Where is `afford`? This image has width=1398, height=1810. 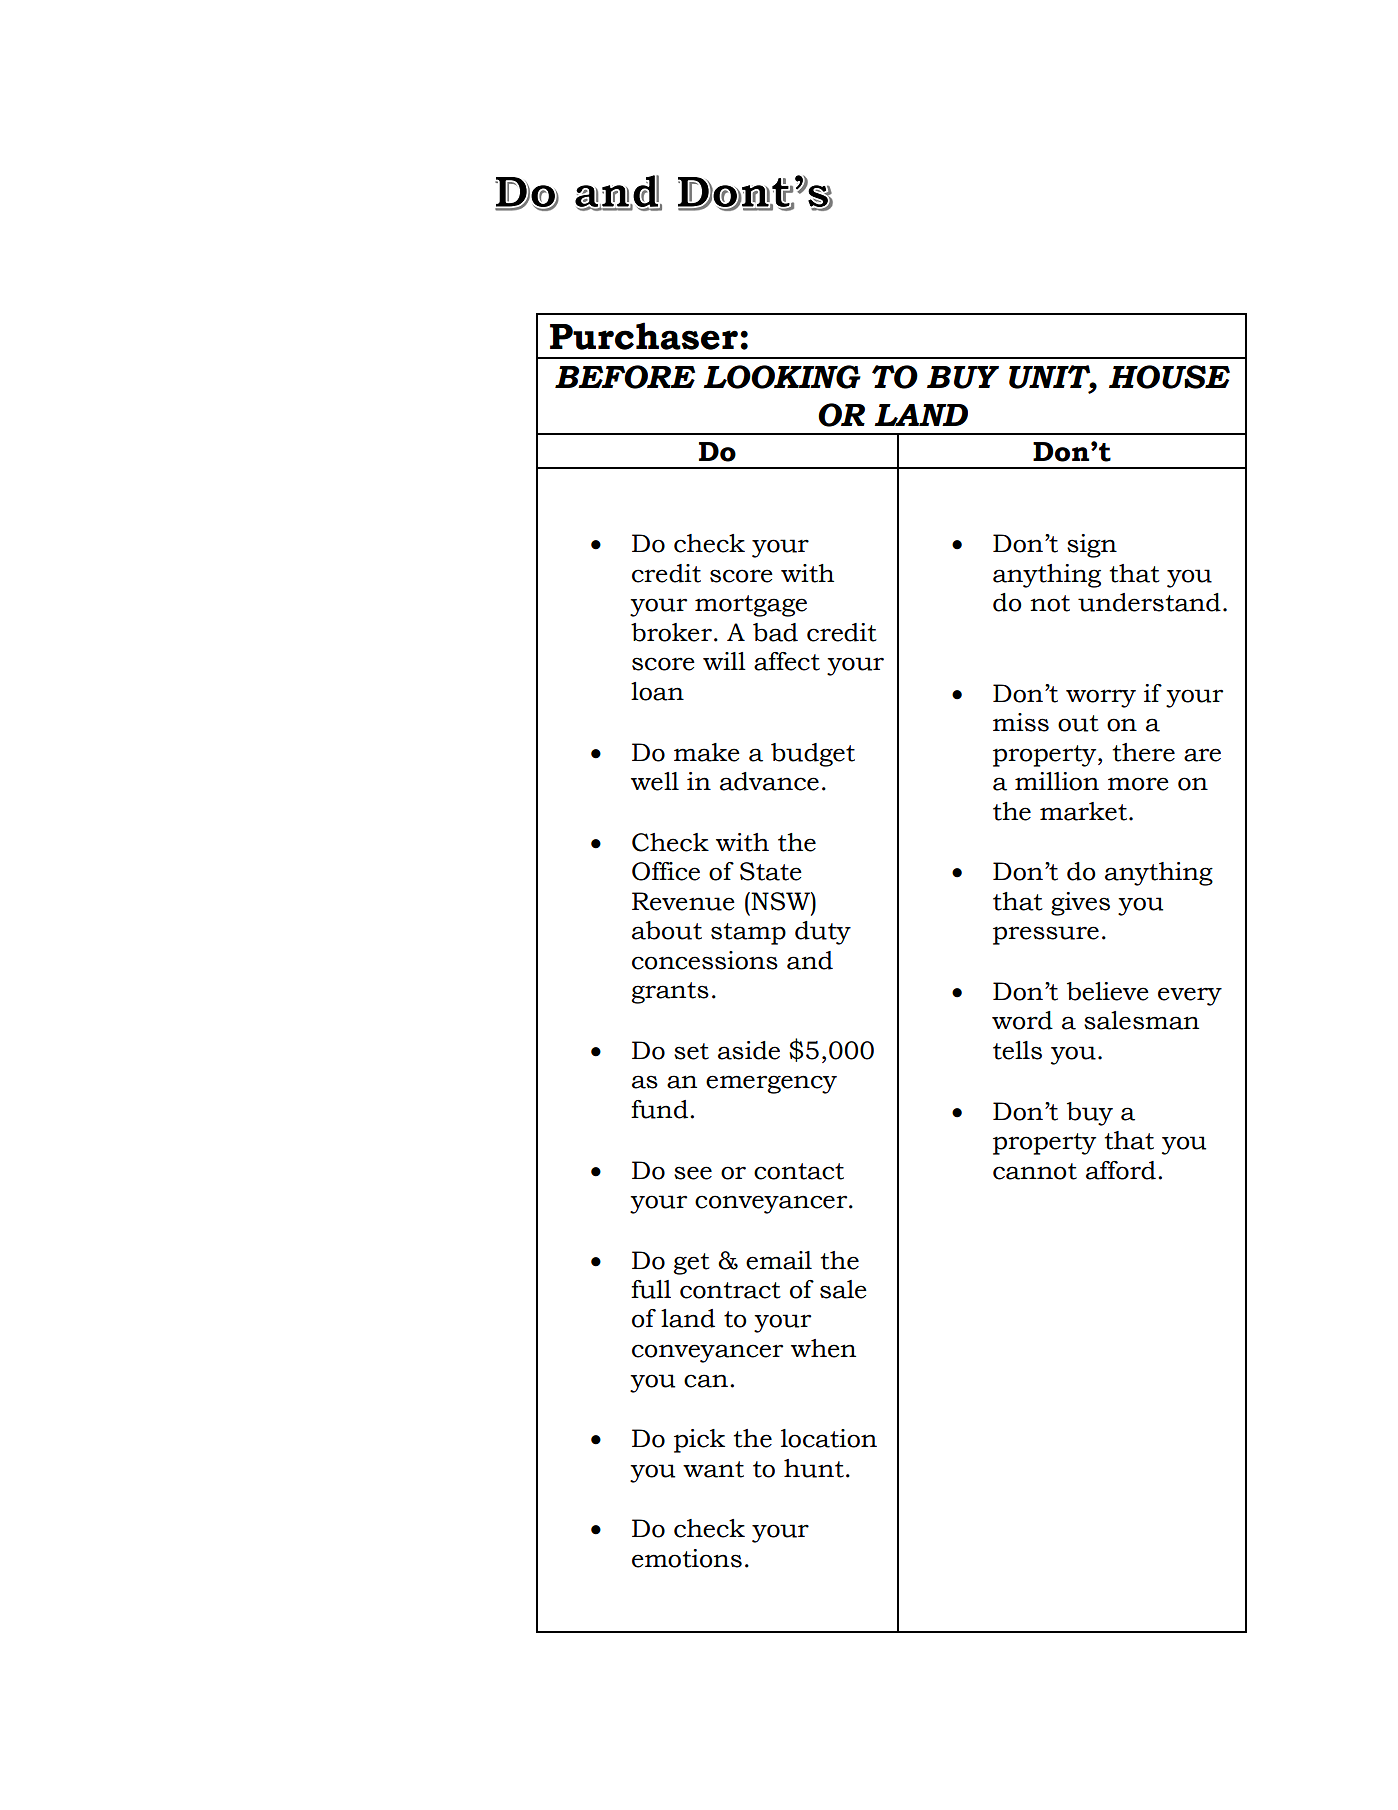
afford is located at coordinates (1121, 1170).
